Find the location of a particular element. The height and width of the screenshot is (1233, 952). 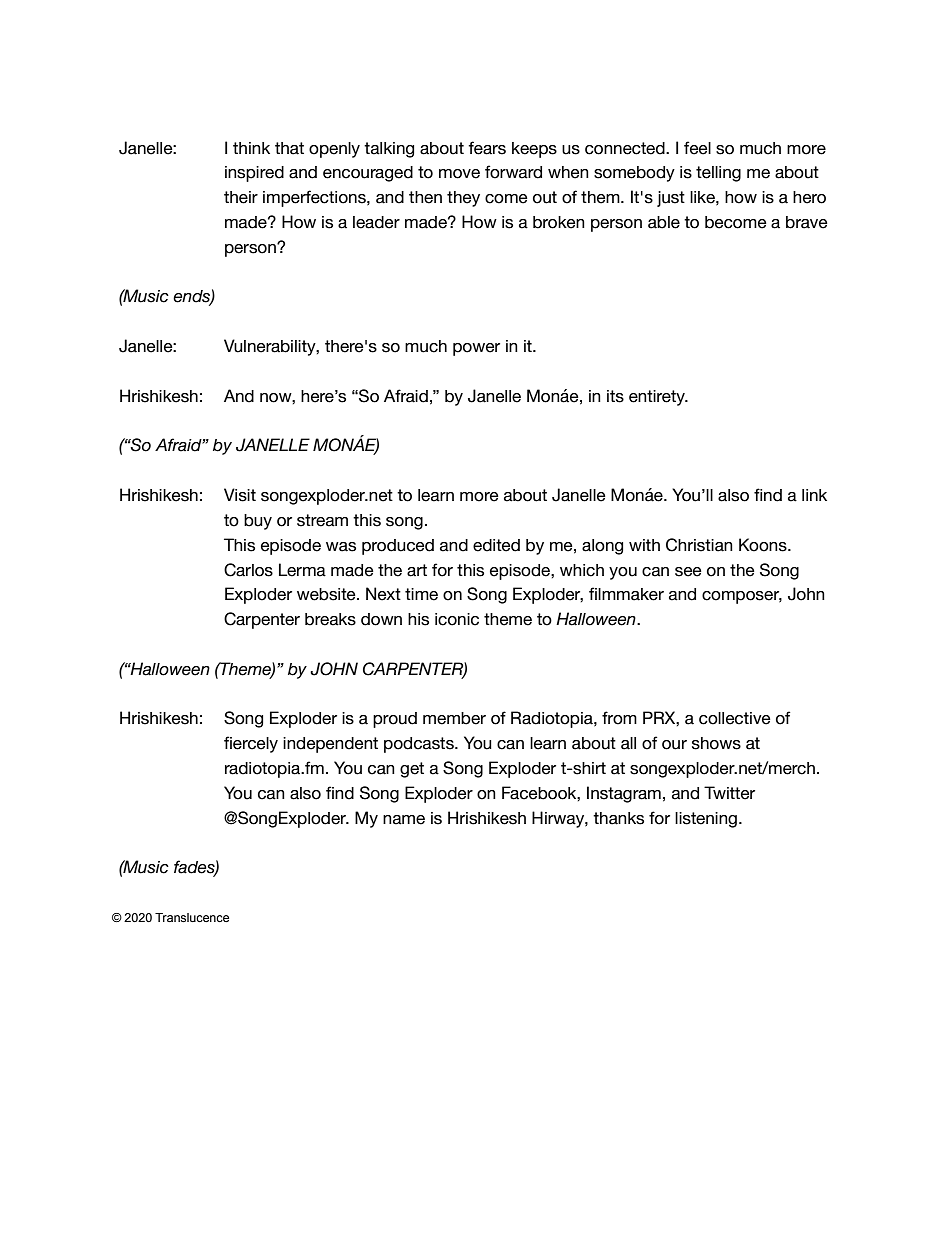

forward is located at coordinates (513, 172).
